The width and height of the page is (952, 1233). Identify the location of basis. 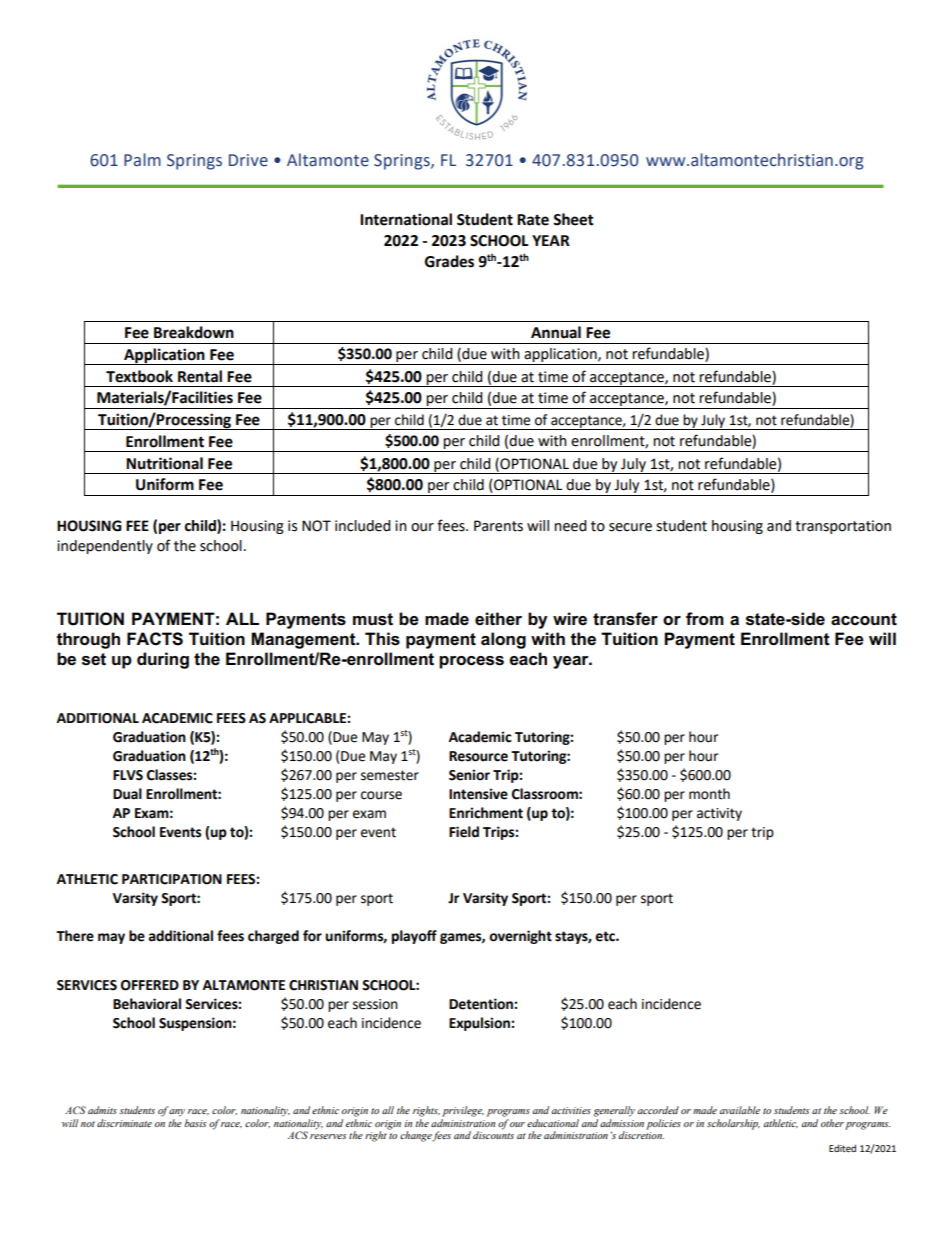
(195, 1123).
